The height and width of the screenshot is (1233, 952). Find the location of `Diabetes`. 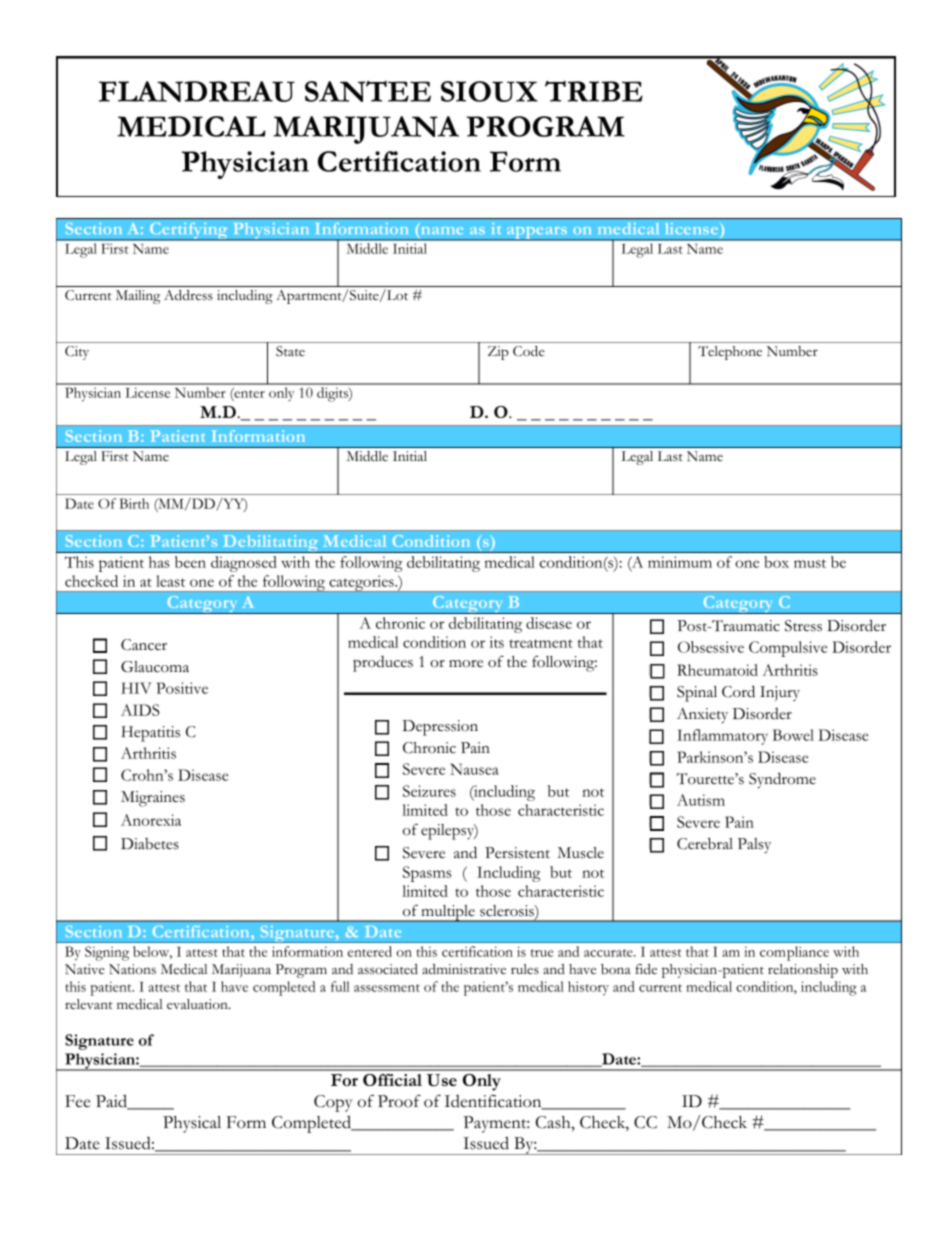

Diabetes is located at coordinates (150, 844).
